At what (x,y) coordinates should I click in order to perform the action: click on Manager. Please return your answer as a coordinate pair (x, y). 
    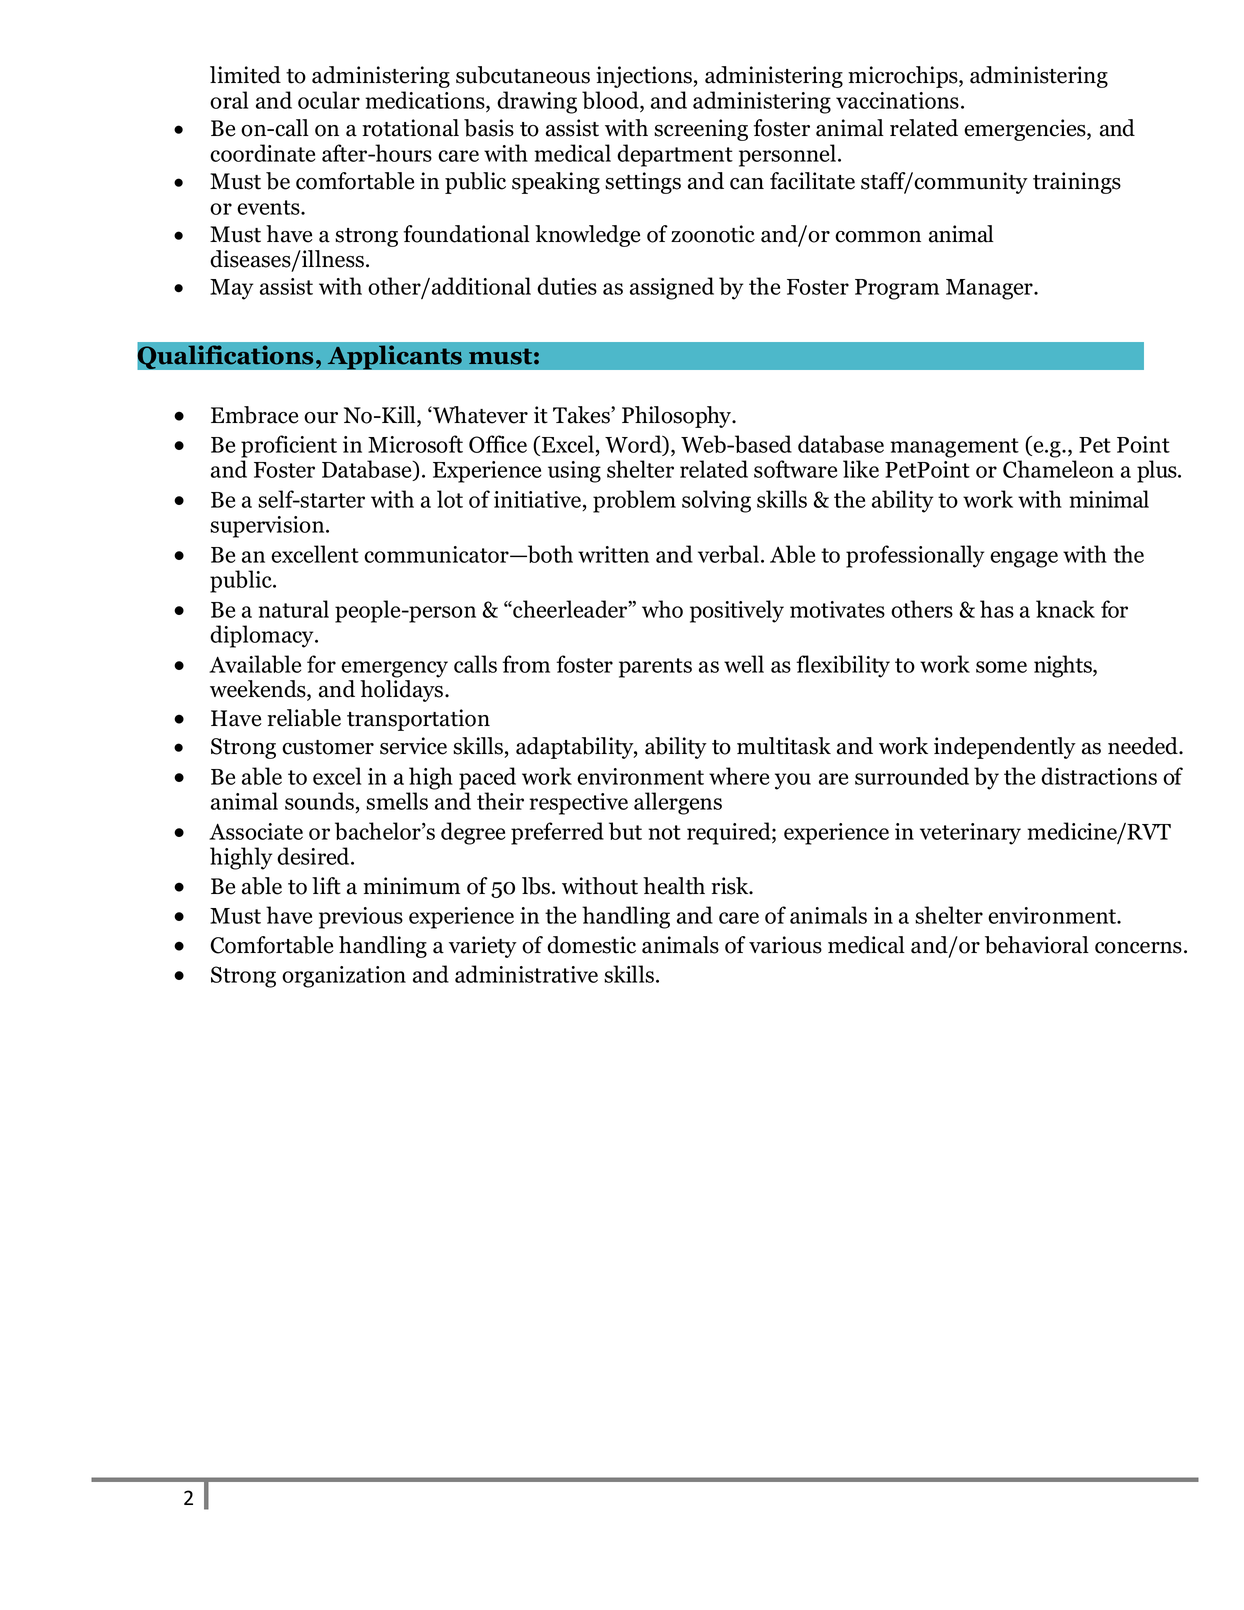
    Looking at the image, I should click on (990, 289).
